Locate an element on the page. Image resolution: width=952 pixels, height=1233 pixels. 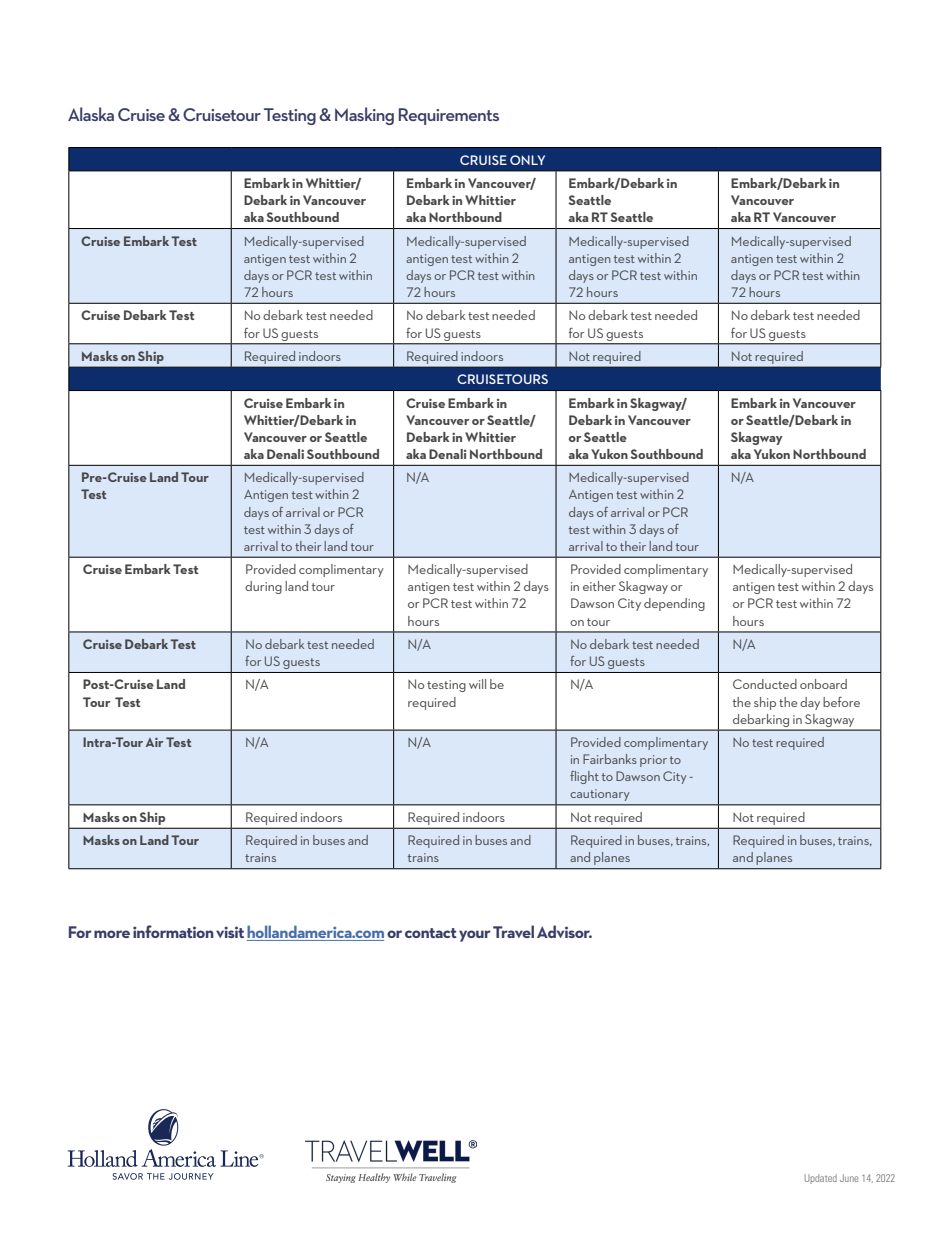
either is located at coordinates (599, 586).
